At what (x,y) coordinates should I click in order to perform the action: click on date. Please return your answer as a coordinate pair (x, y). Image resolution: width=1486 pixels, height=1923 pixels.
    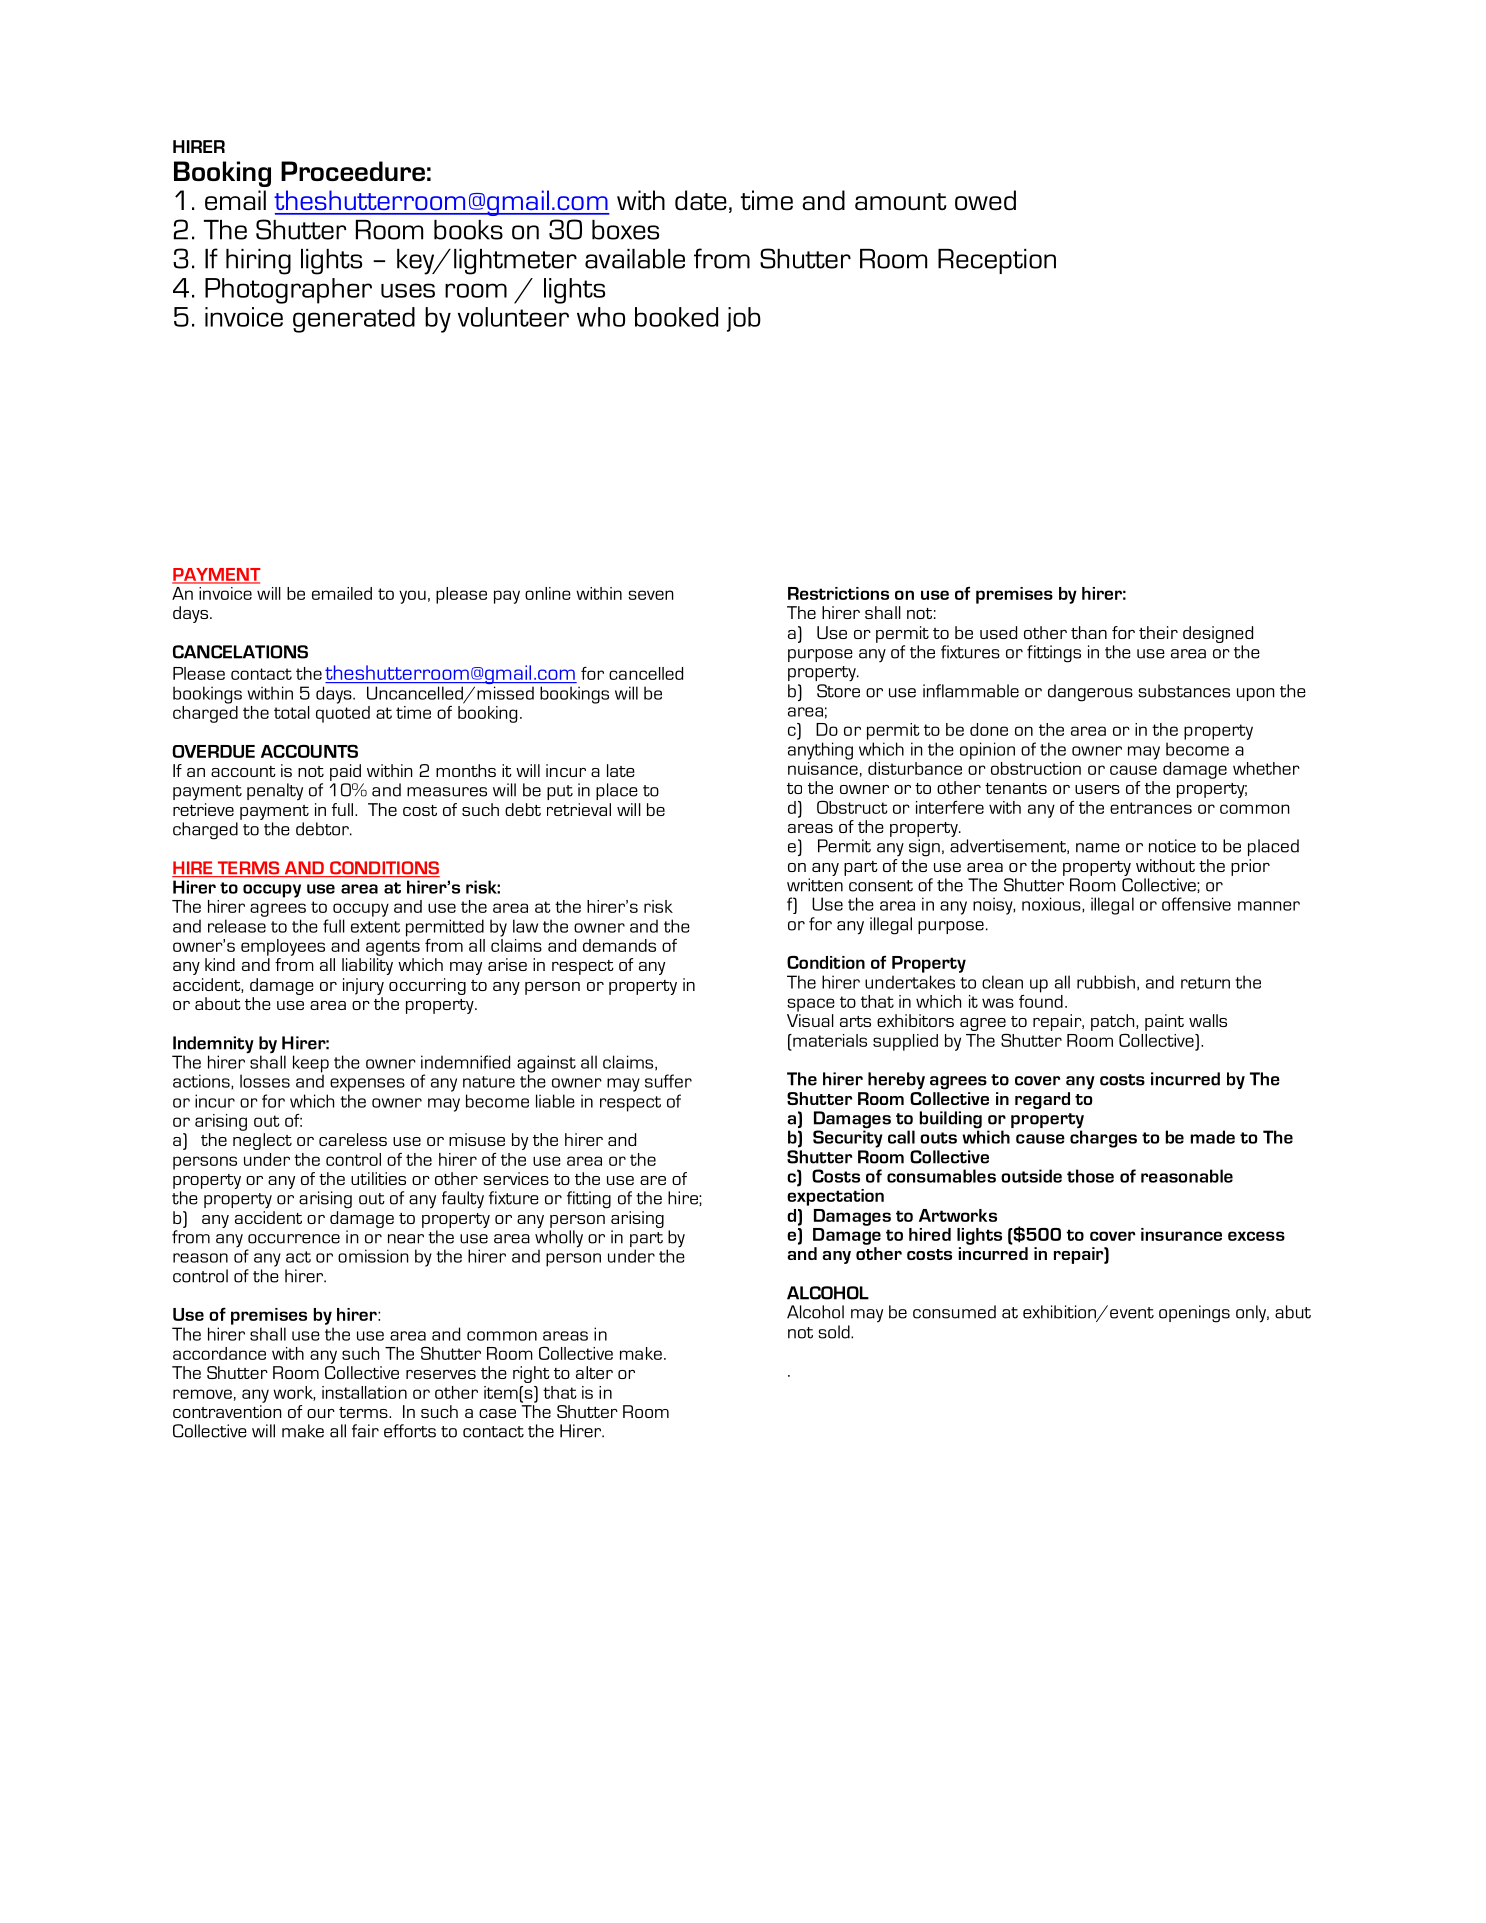
    Looking at the image, I should click on (701, 200).
